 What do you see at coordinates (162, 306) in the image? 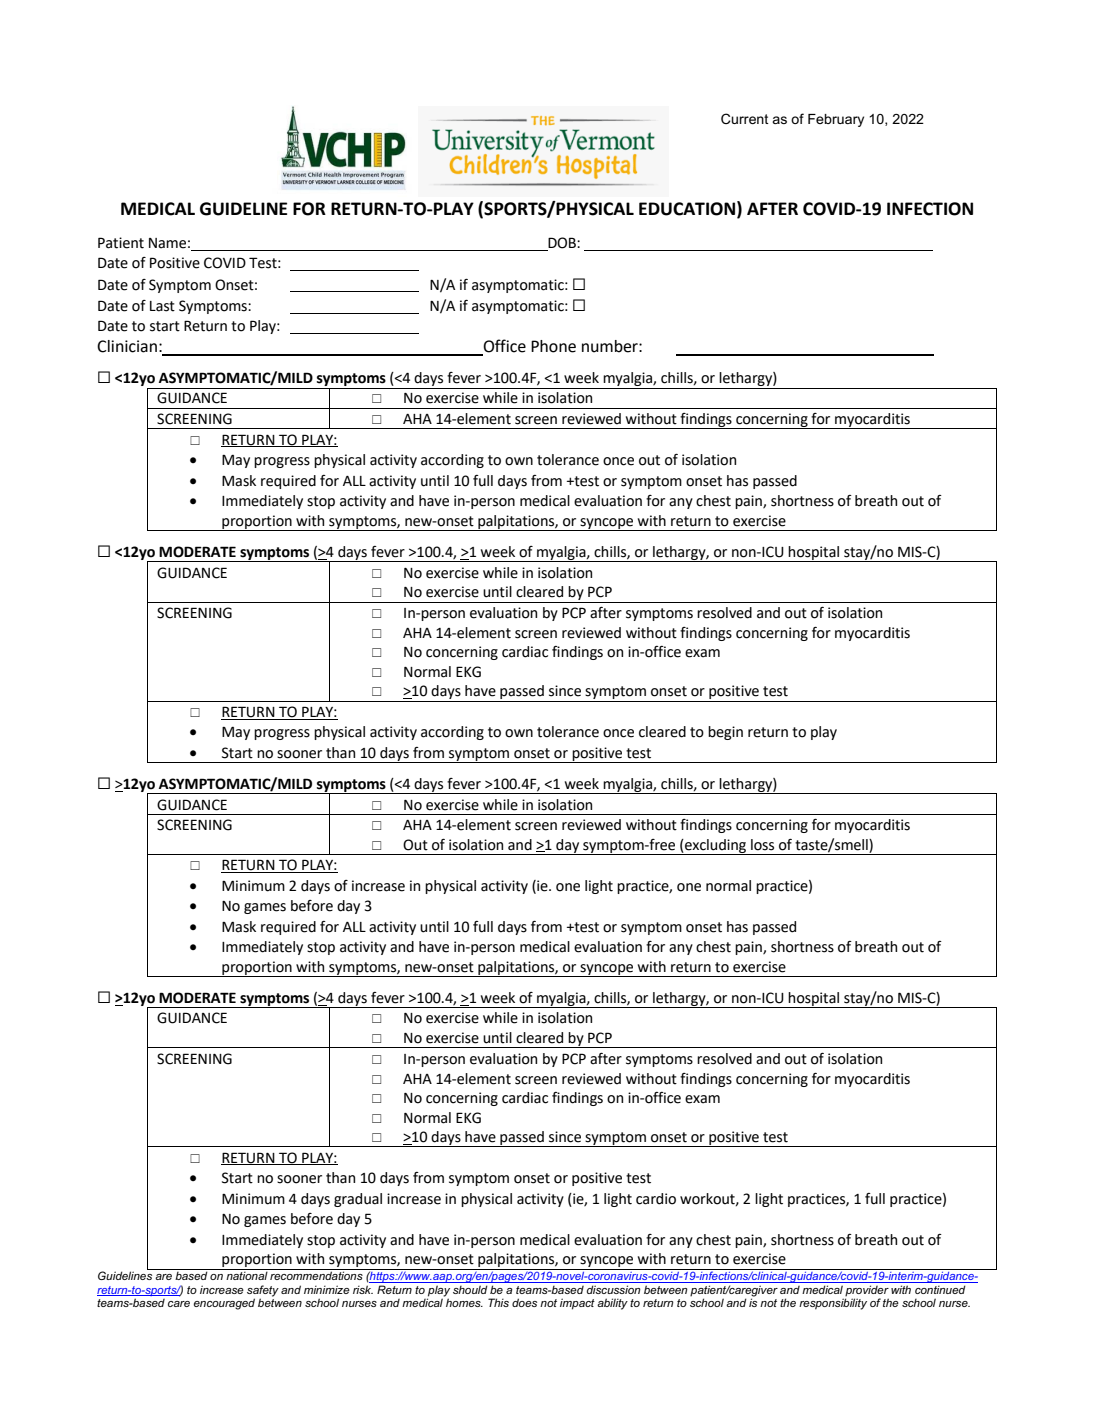
I see `Last` at bounding box center [162, 306].
